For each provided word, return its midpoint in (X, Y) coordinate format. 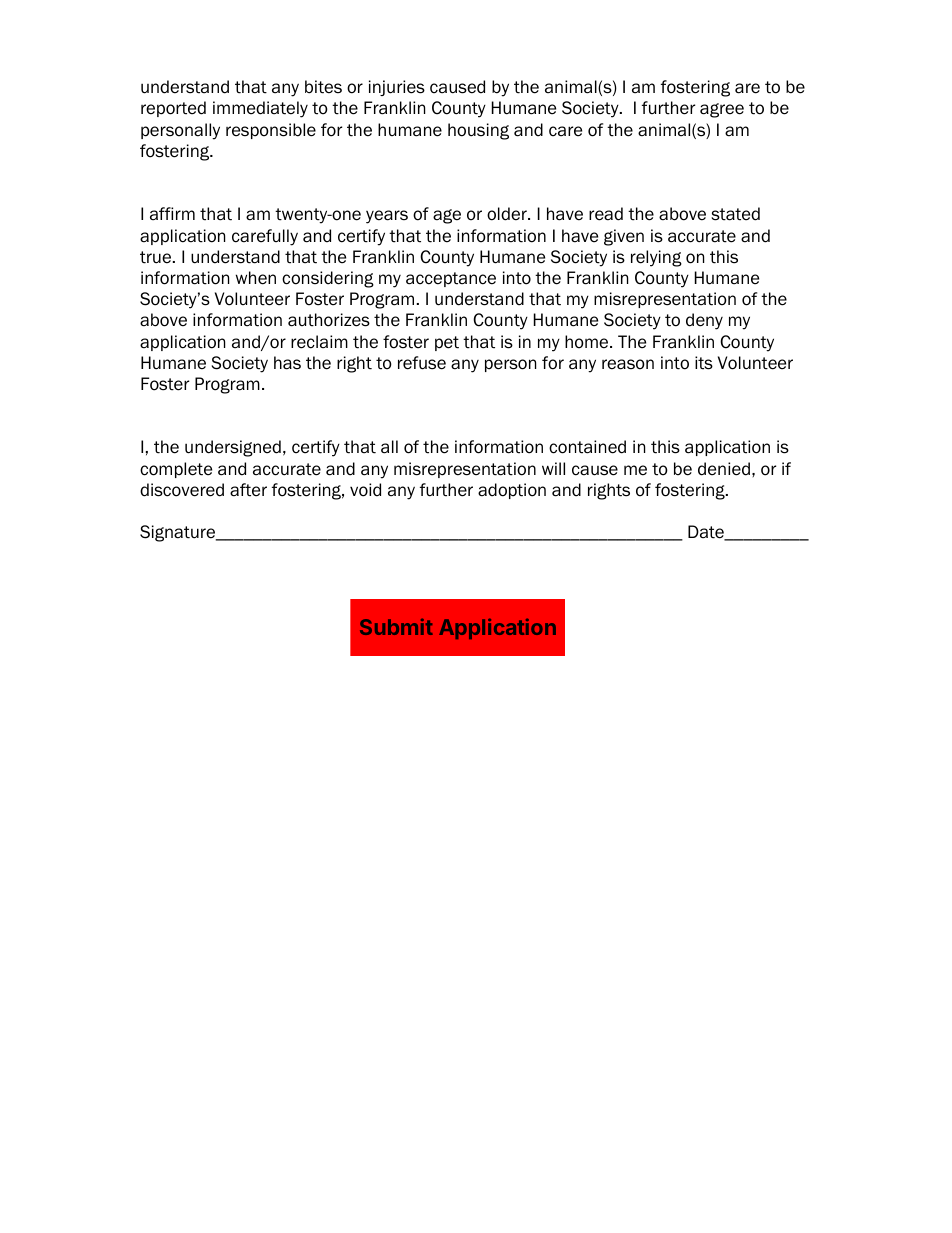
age (447, 216)
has (287, 363)
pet (447, 343)
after (248, 490)
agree (722, 110)
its (704, 363)
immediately (260, 109)
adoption (512, 491)
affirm (172, 214)
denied (724, 469)
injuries (397, 88)
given (624, 237)
